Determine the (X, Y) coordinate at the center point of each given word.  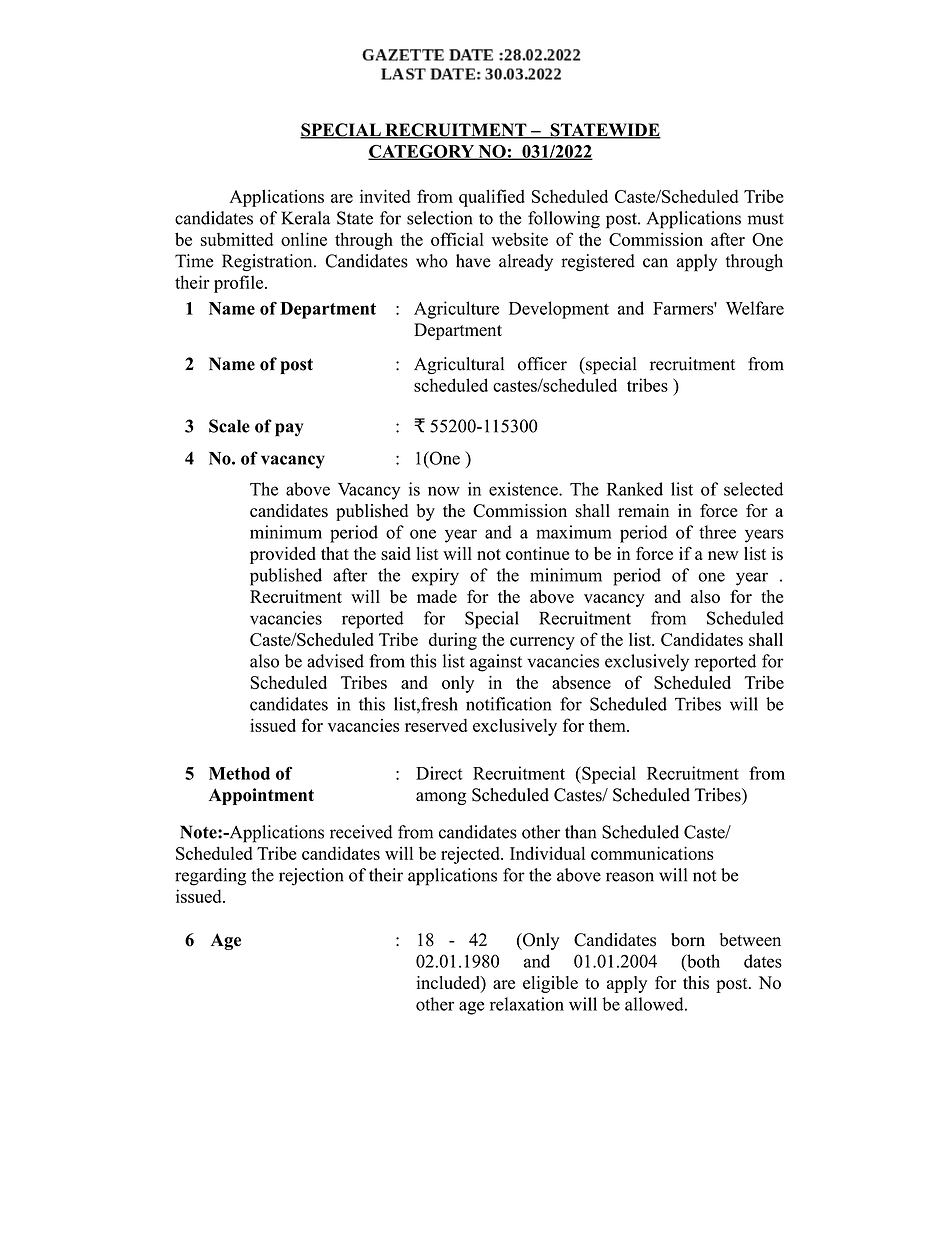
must (766, 219)
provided (283, 555)
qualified (492, 198)
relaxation (527, 1004)
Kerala (306, 218)
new (723, 555)
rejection (311, 877)
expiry (435, 577)
